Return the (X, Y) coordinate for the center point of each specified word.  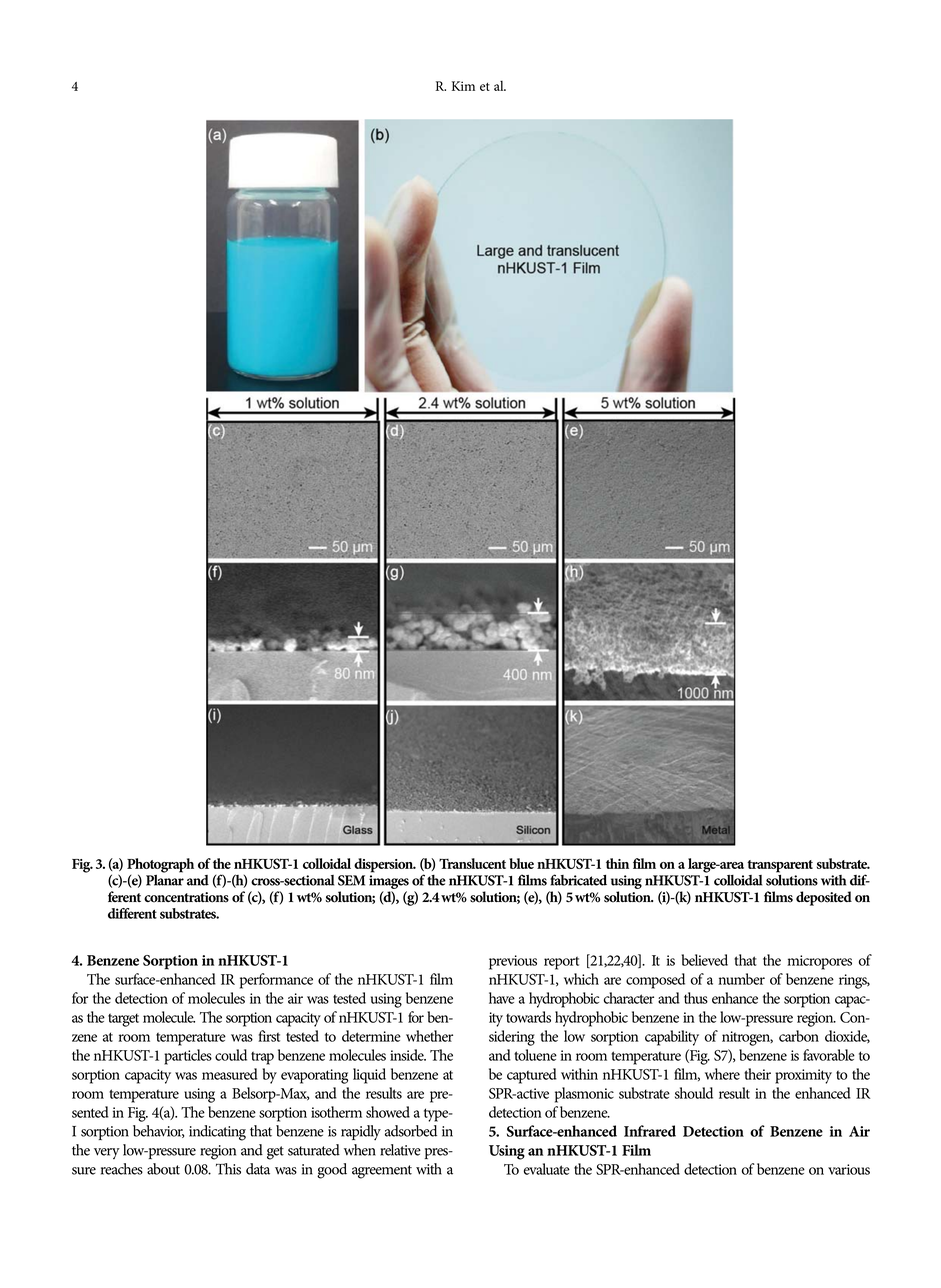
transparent (780, 866)
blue (521, 863)
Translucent (472, 863)
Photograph (160, 866)
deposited (824, 898)
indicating (217, 1133)
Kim (463, 86)
